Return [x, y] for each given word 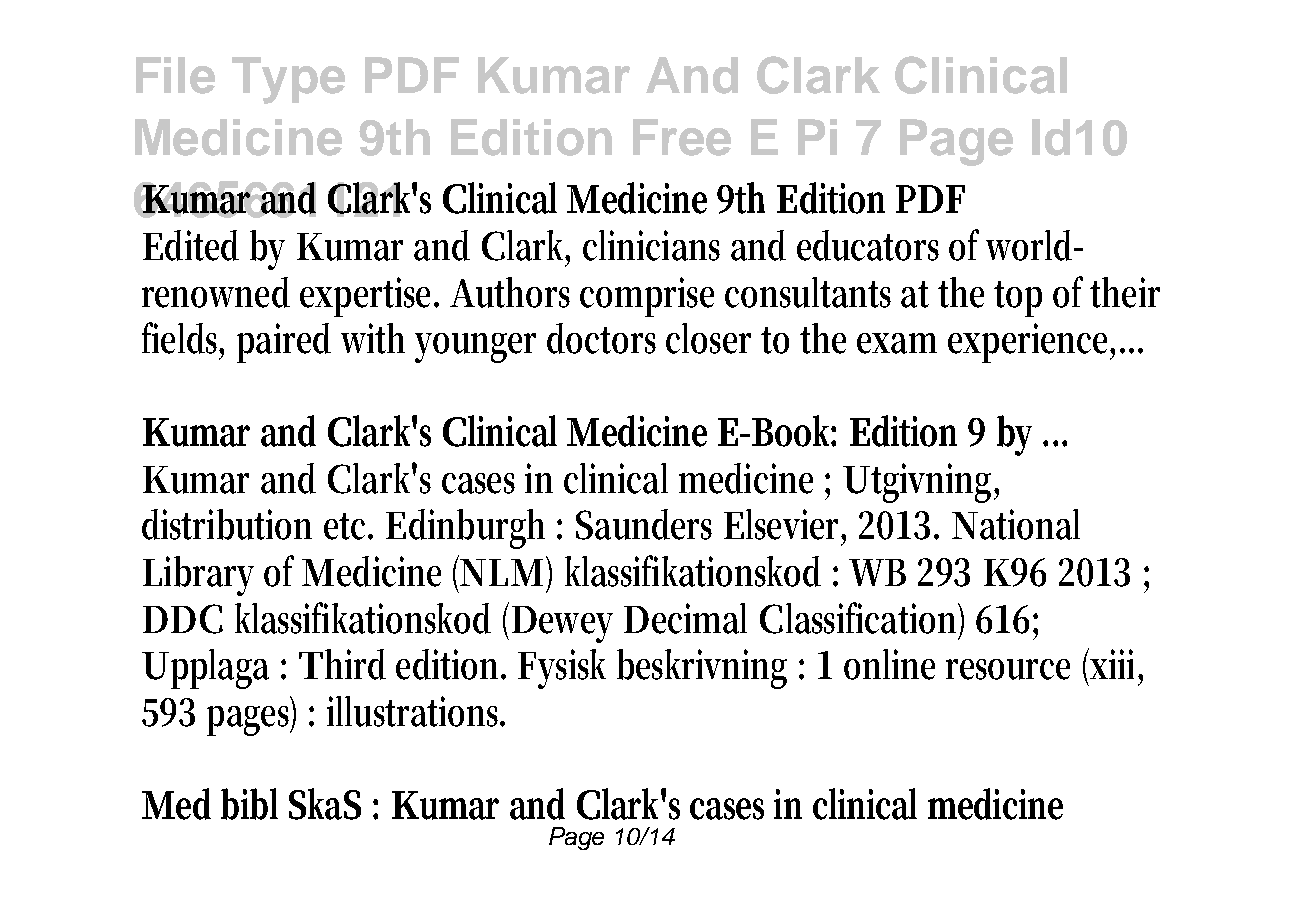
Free [682, 137]
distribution [227, 524]
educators [868, 245]
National [1016, 524]
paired [284, 343]
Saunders [644, 524]
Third [342, 664]
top [1018, 299]
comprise [647, 297]
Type [288, 80]
